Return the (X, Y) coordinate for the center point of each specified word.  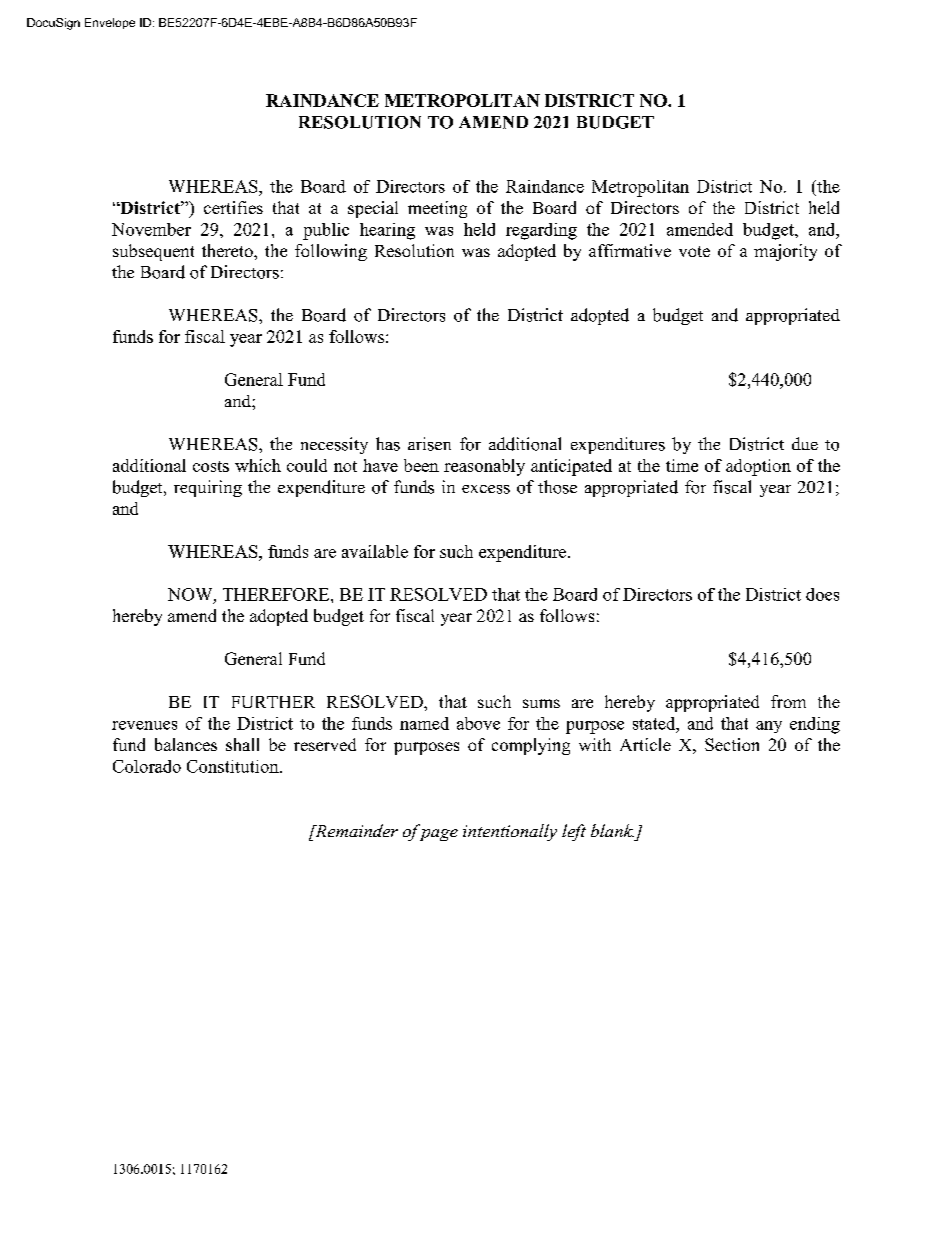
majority (785, 252)
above (478, 723)
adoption (758, 467)
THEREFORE (277, 594)
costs (211, 466)
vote (694, 251)
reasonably (484, 467)
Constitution (234, 766)
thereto (228, 250)
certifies (233, 207)
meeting (437, 209)
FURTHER (273, 702)
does (822, 594)
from (788, 701)
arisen (429, 444)
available (375, 551)
